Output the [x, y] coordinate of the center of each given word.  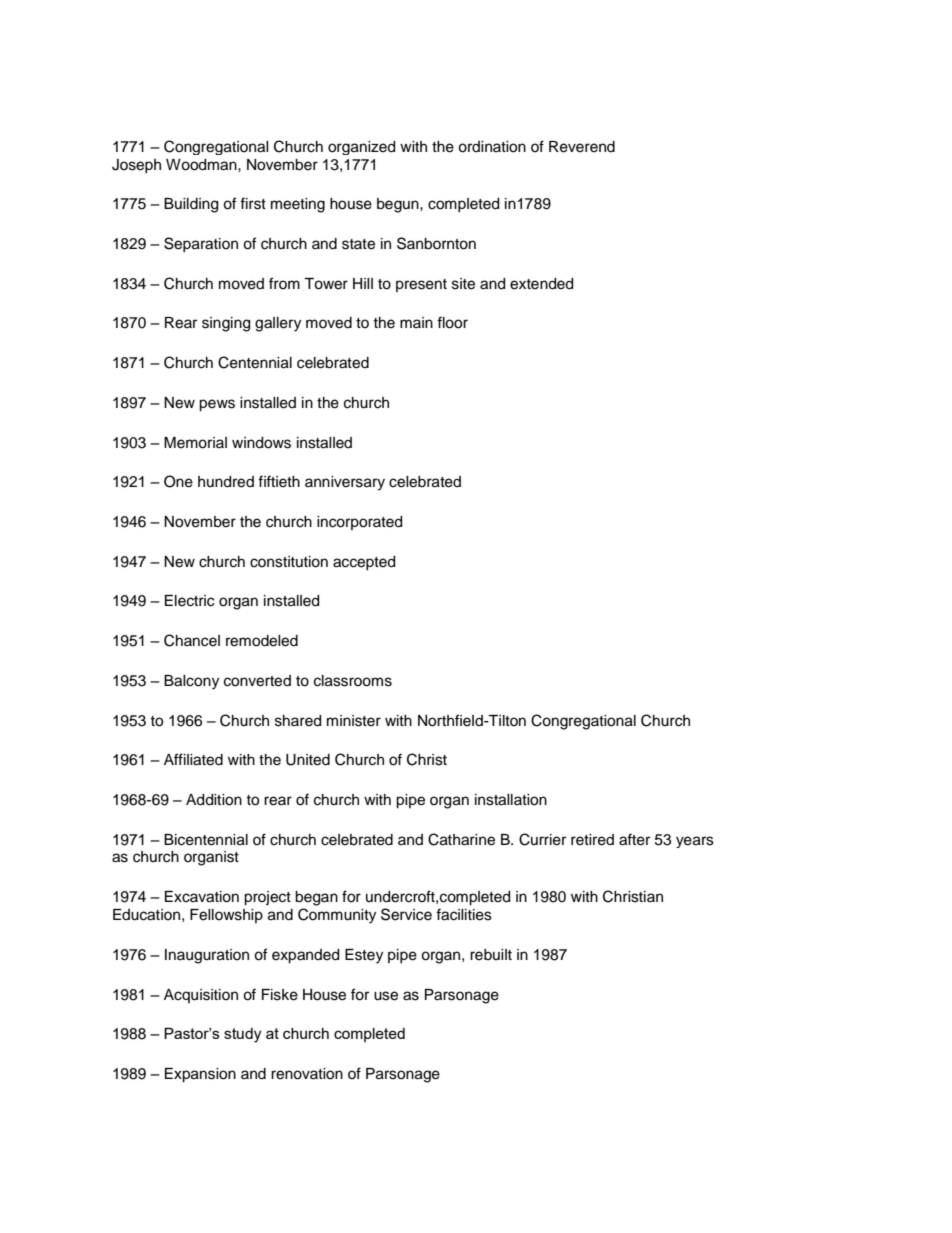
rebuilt [491, 955]
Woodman [202, 165]
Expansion [200, 1075]
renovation [307, 1074]
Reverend [582, 147]
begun [399, 205]
